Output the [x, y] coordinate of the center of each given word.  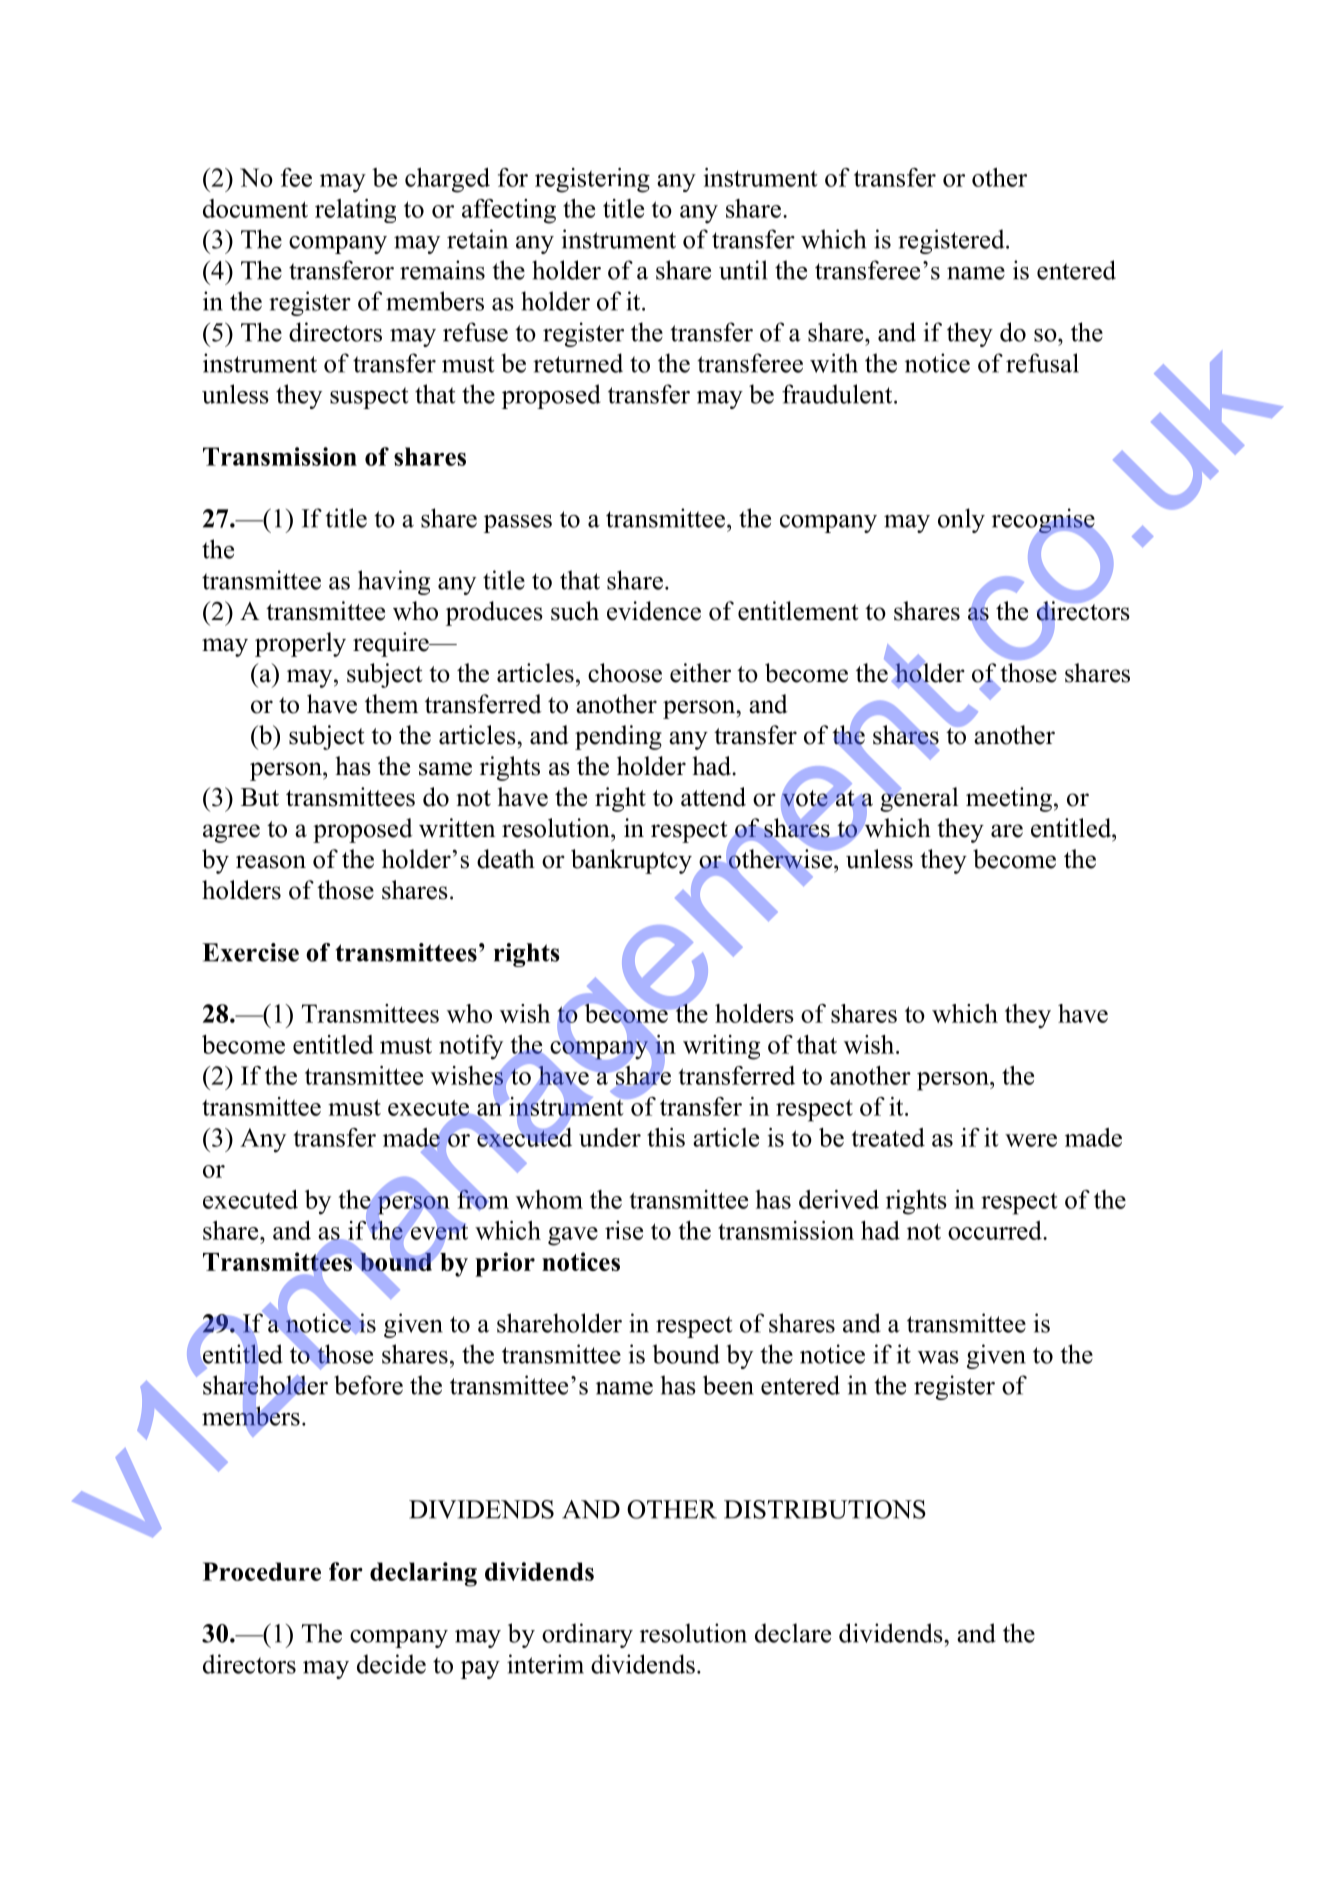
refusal [1042, 363]
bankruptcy [631, 861]
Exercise [250, 952]
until [743, 270]
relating [355, 211]
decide [391, 1664]
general [919, 798]
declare [793, 1633]
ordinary [587, 1635]
